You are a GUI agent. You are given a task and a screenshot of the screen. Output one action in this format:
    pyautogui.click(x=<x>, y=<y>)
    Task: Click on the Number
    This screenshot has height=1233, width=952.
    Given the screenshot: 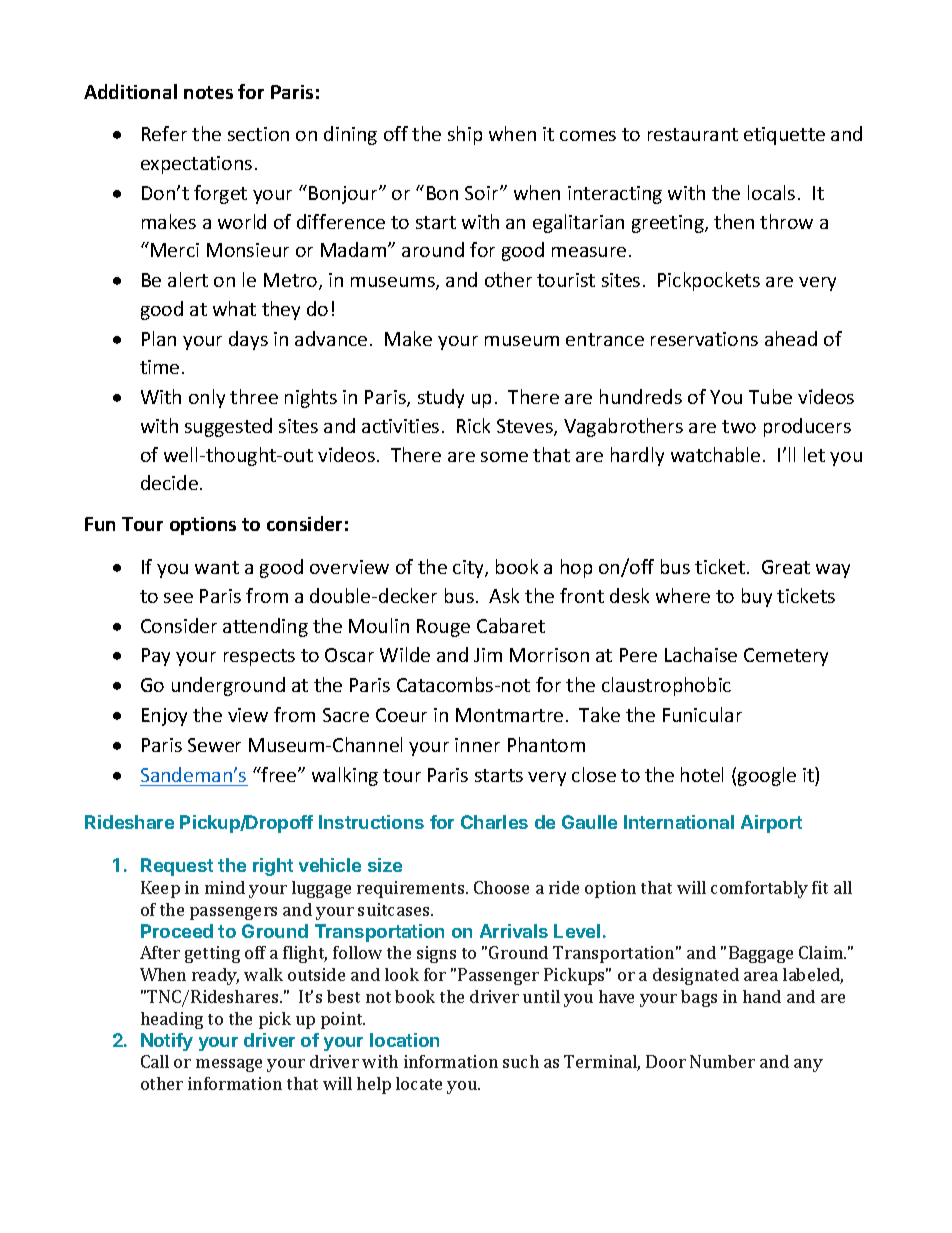 What is the action you would take?
    pyautogui.click(x=722, y=1061)
